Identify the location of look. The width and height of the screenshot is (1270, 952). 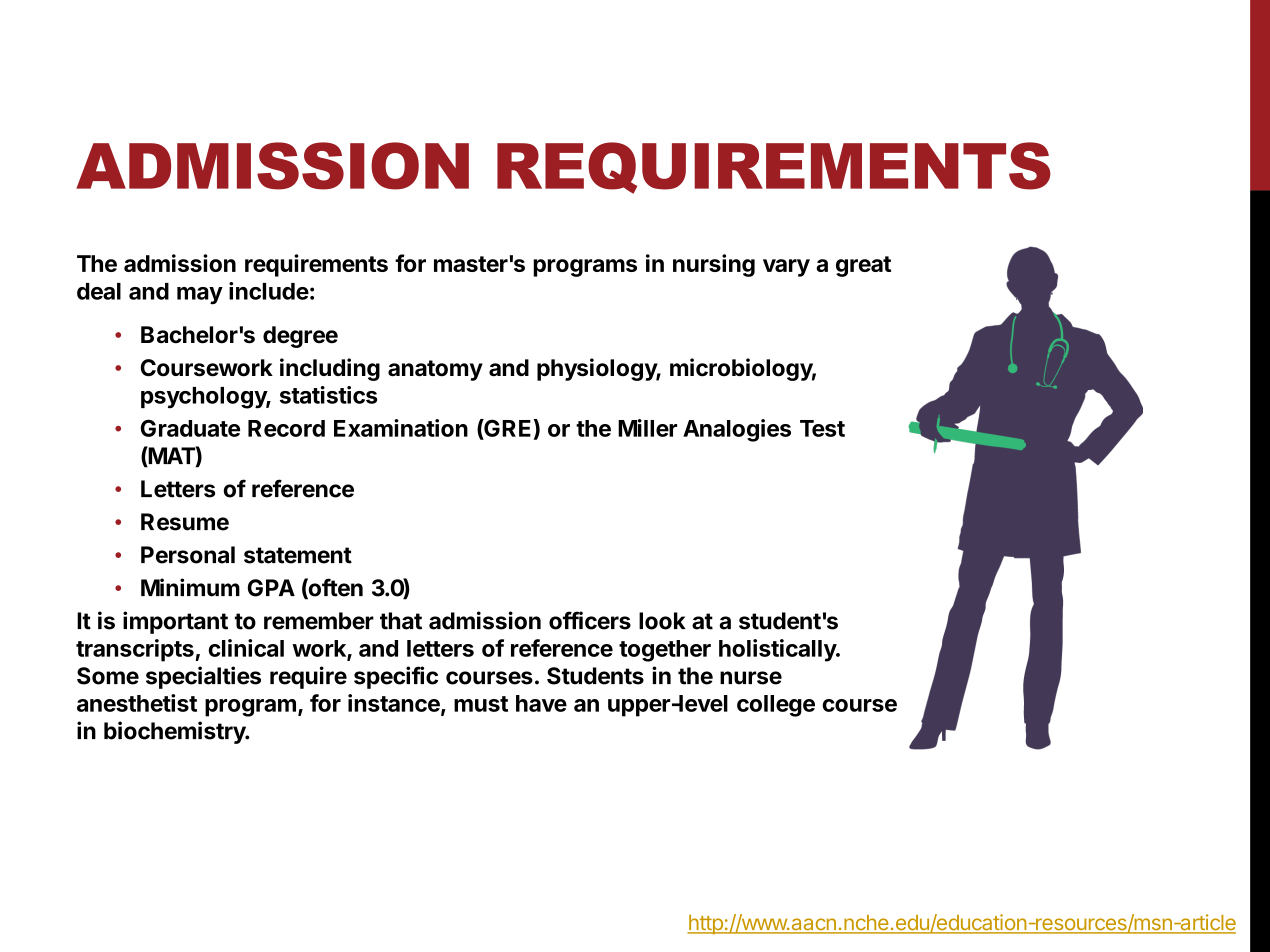
(662, 621).
